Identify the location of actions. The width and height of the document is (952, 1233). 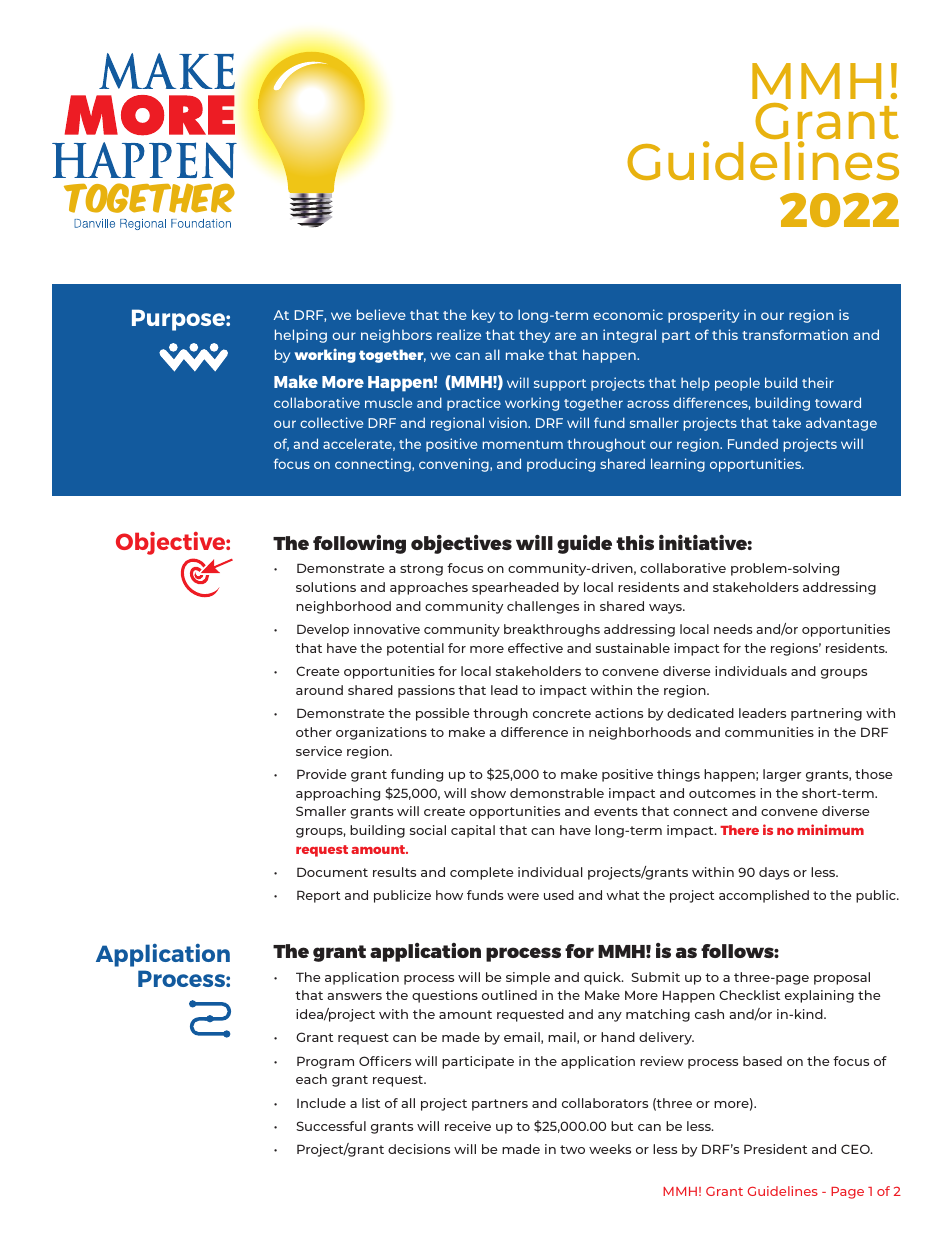
(619, 713).
